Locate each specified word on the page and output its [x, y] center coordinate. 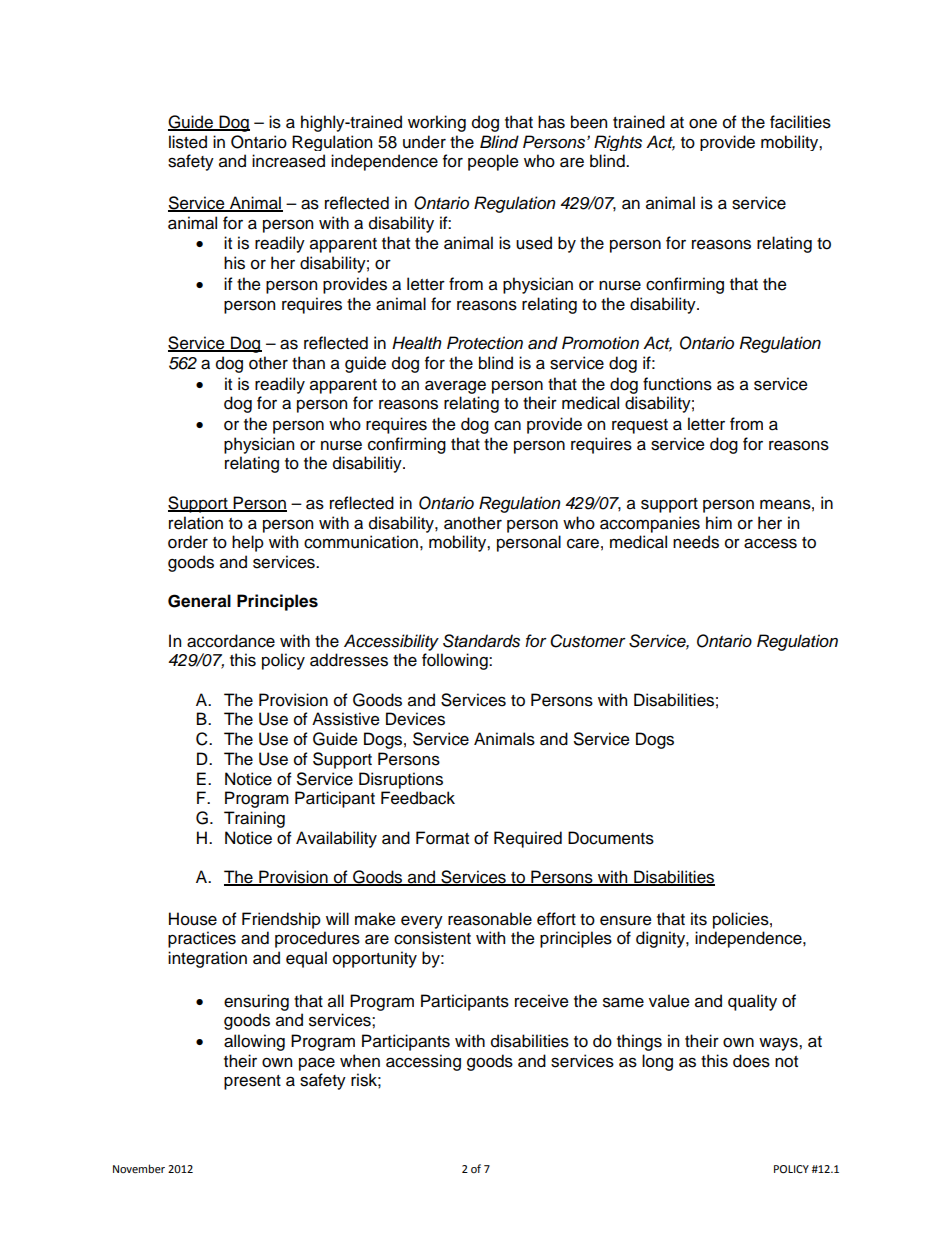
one [703, 124]
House [193, 919]
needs [696, 542]
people [493, 162]
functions [677, 384]
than [308, 363]
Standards [481, 641]
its [699, 919]
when [360, 1061]
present [252, 1082]
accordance [231, 641]
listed [188, 142]
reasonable [490, 919]
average [455, 387]
